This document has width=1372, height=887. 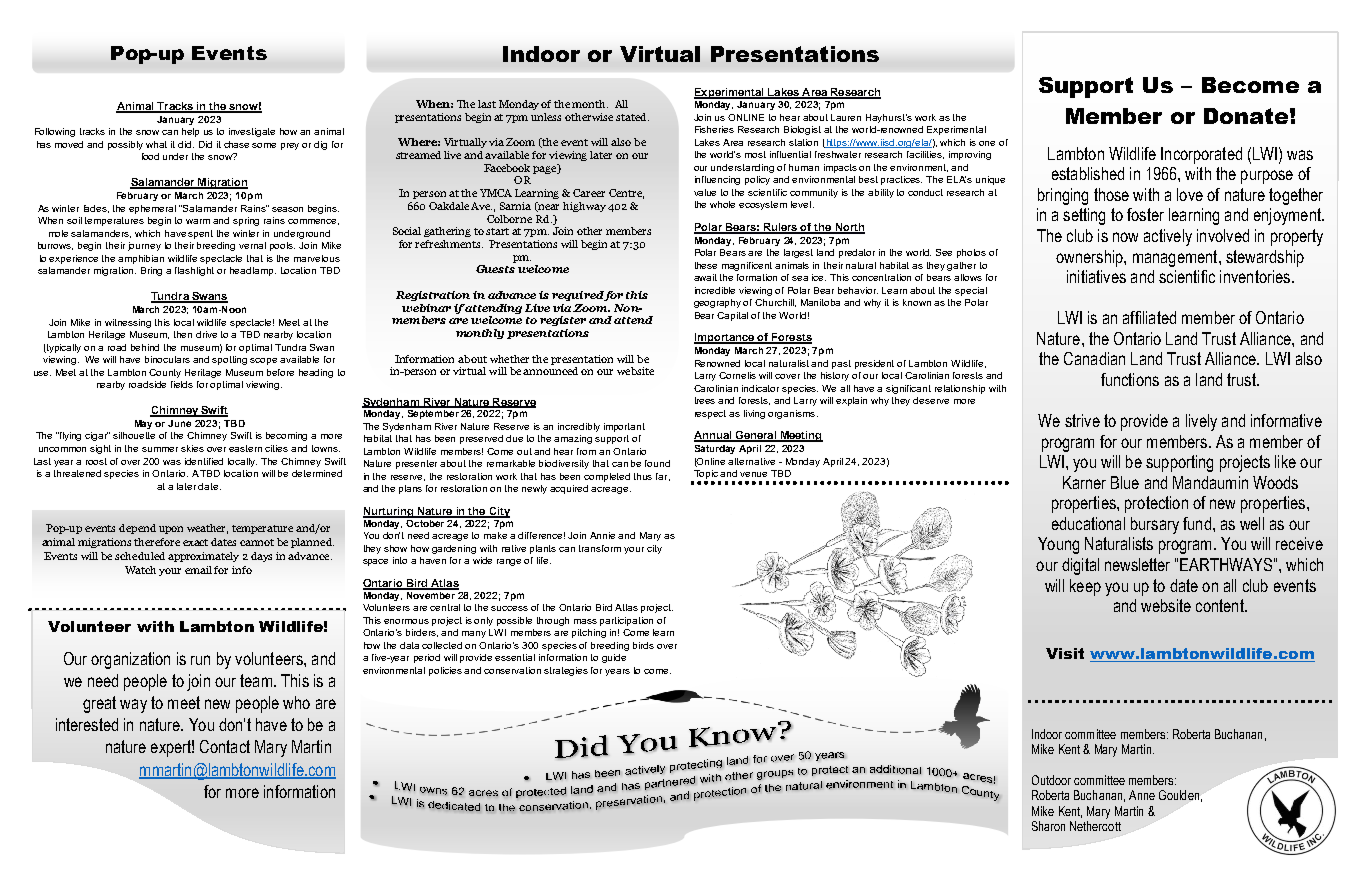 What do you see at coordinates (1048, 826) in the document?
I see `Sharon` at bounding box center [1048, 826].
